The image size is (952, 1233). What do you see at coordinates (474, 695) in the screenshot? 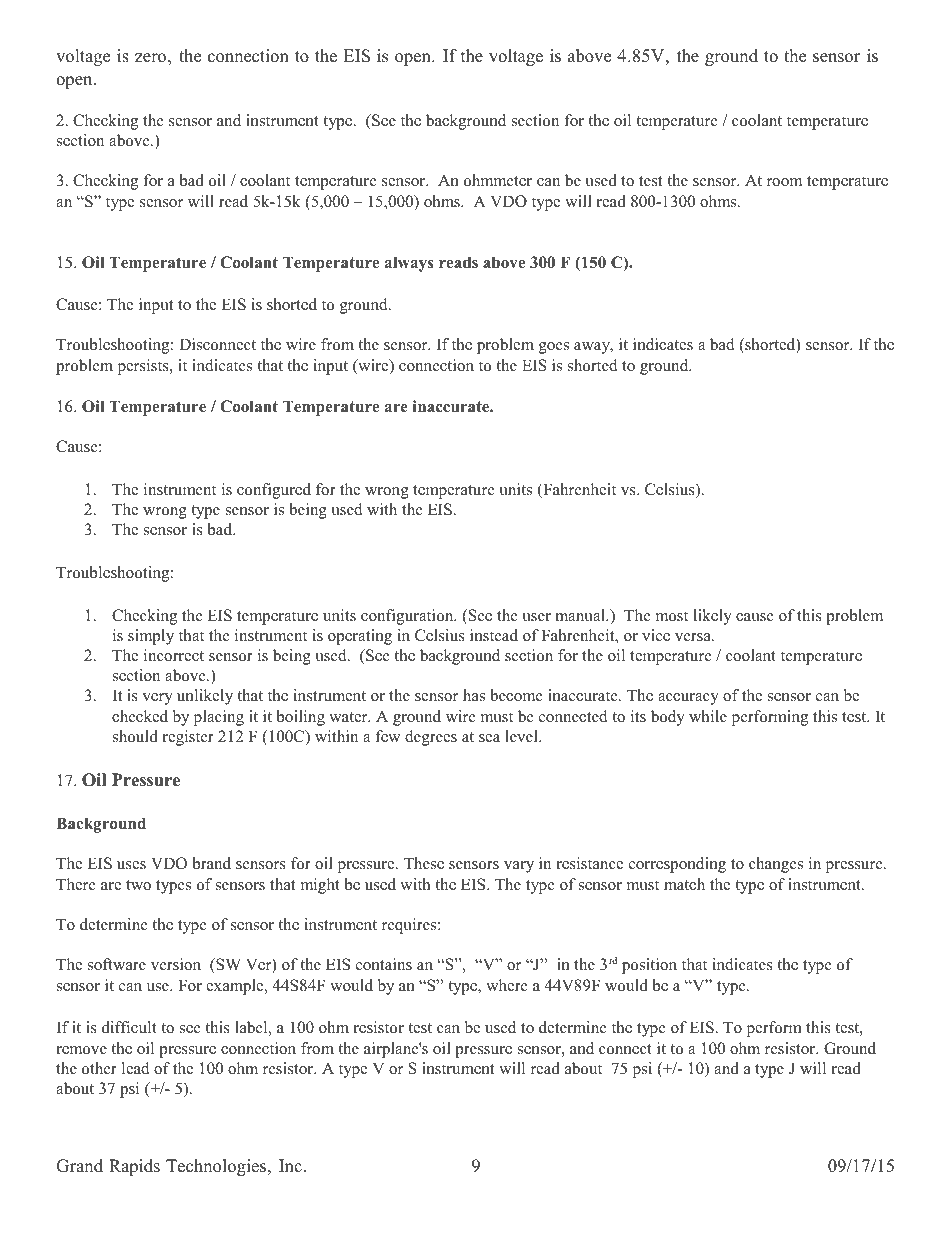
I see `has` at bounding box center [474, 695].
